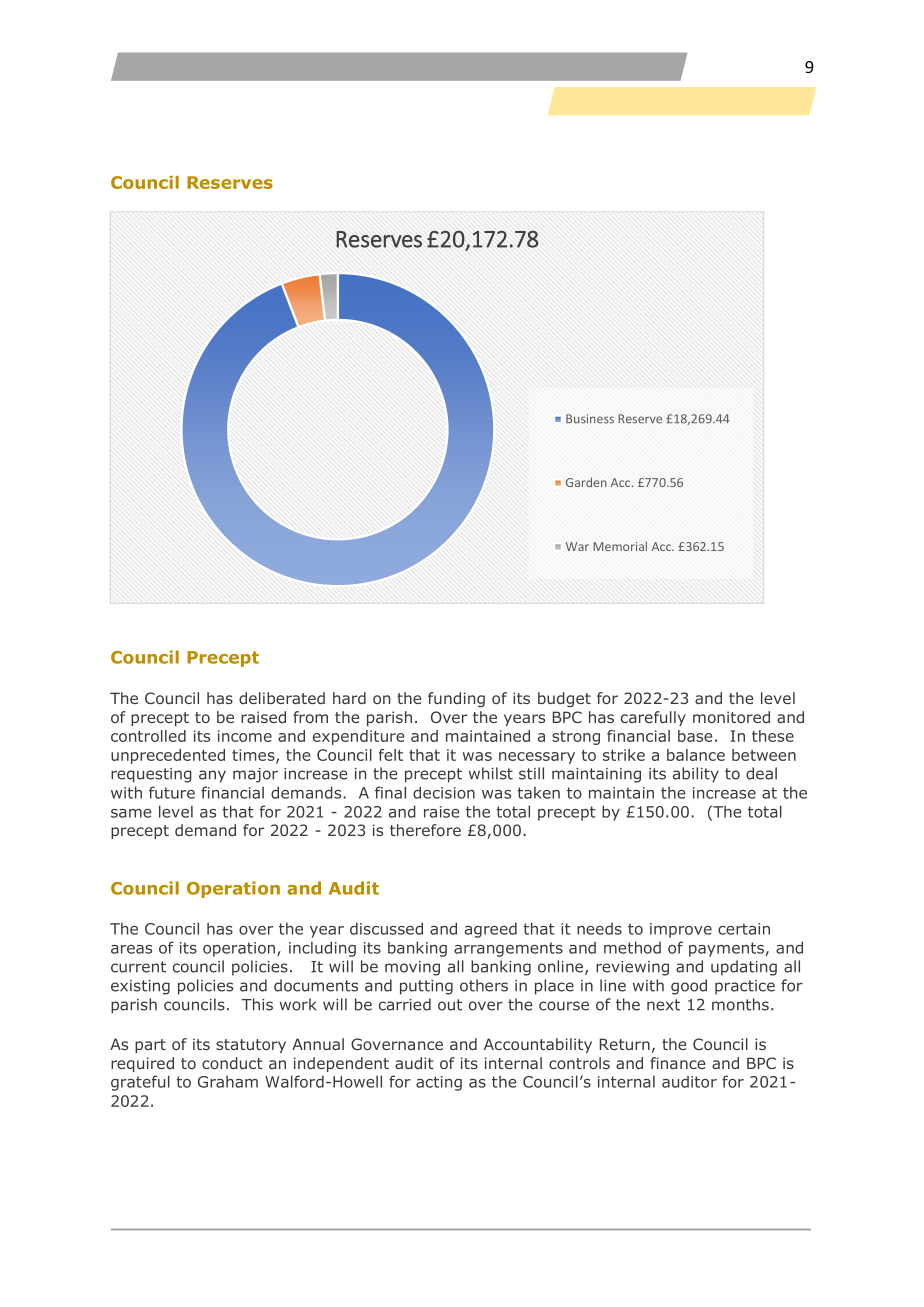 The height and width of the page is (1307, 924). I want to click on Business, so click(590, 419).
